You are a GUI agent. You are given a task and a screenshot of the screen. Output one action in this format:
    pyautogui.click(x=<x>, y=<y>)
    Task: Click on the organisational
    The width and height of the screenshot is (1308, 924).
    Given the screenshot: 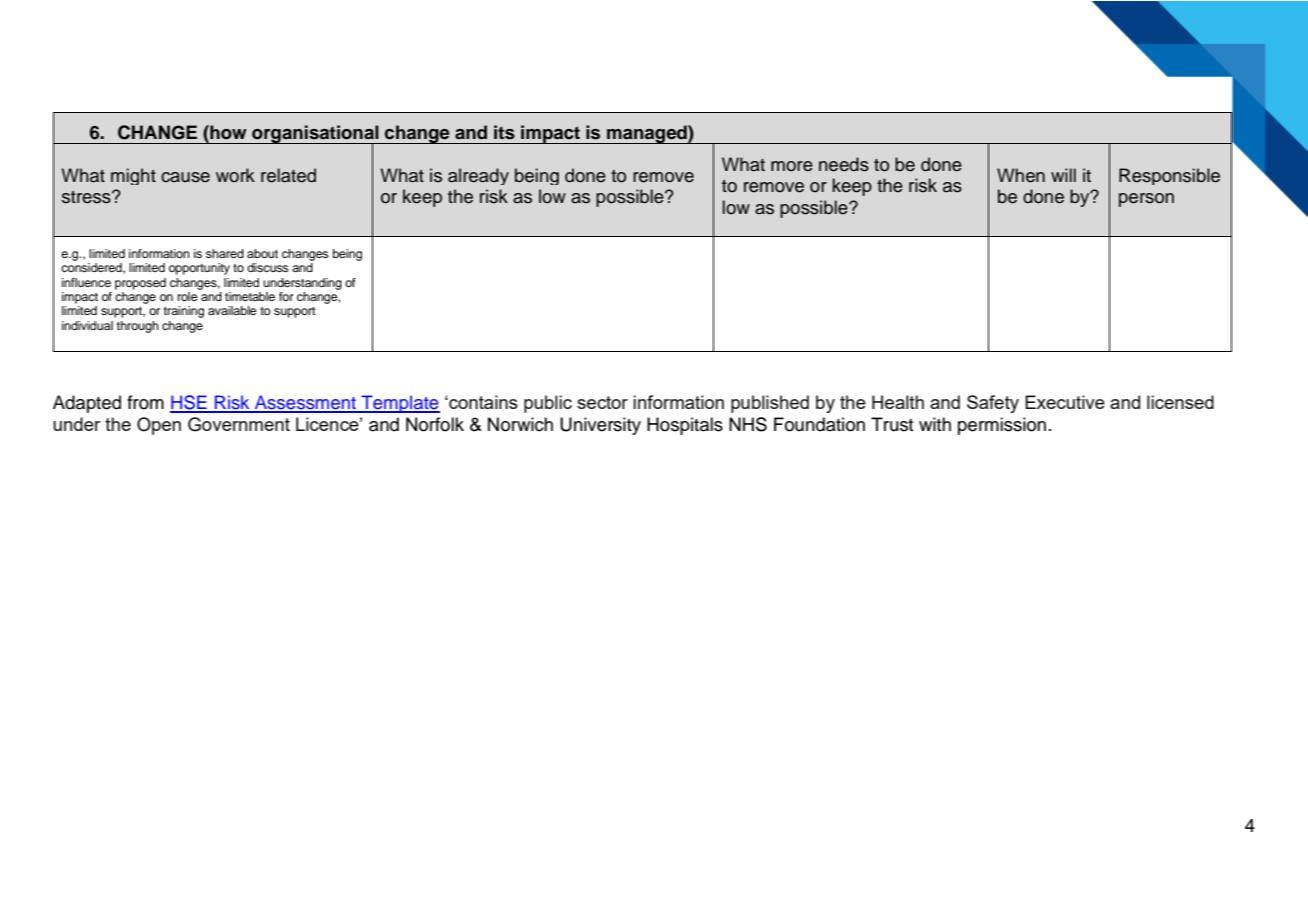 What is the action you would take?
    pyautogui.click(x=315, y=135)
